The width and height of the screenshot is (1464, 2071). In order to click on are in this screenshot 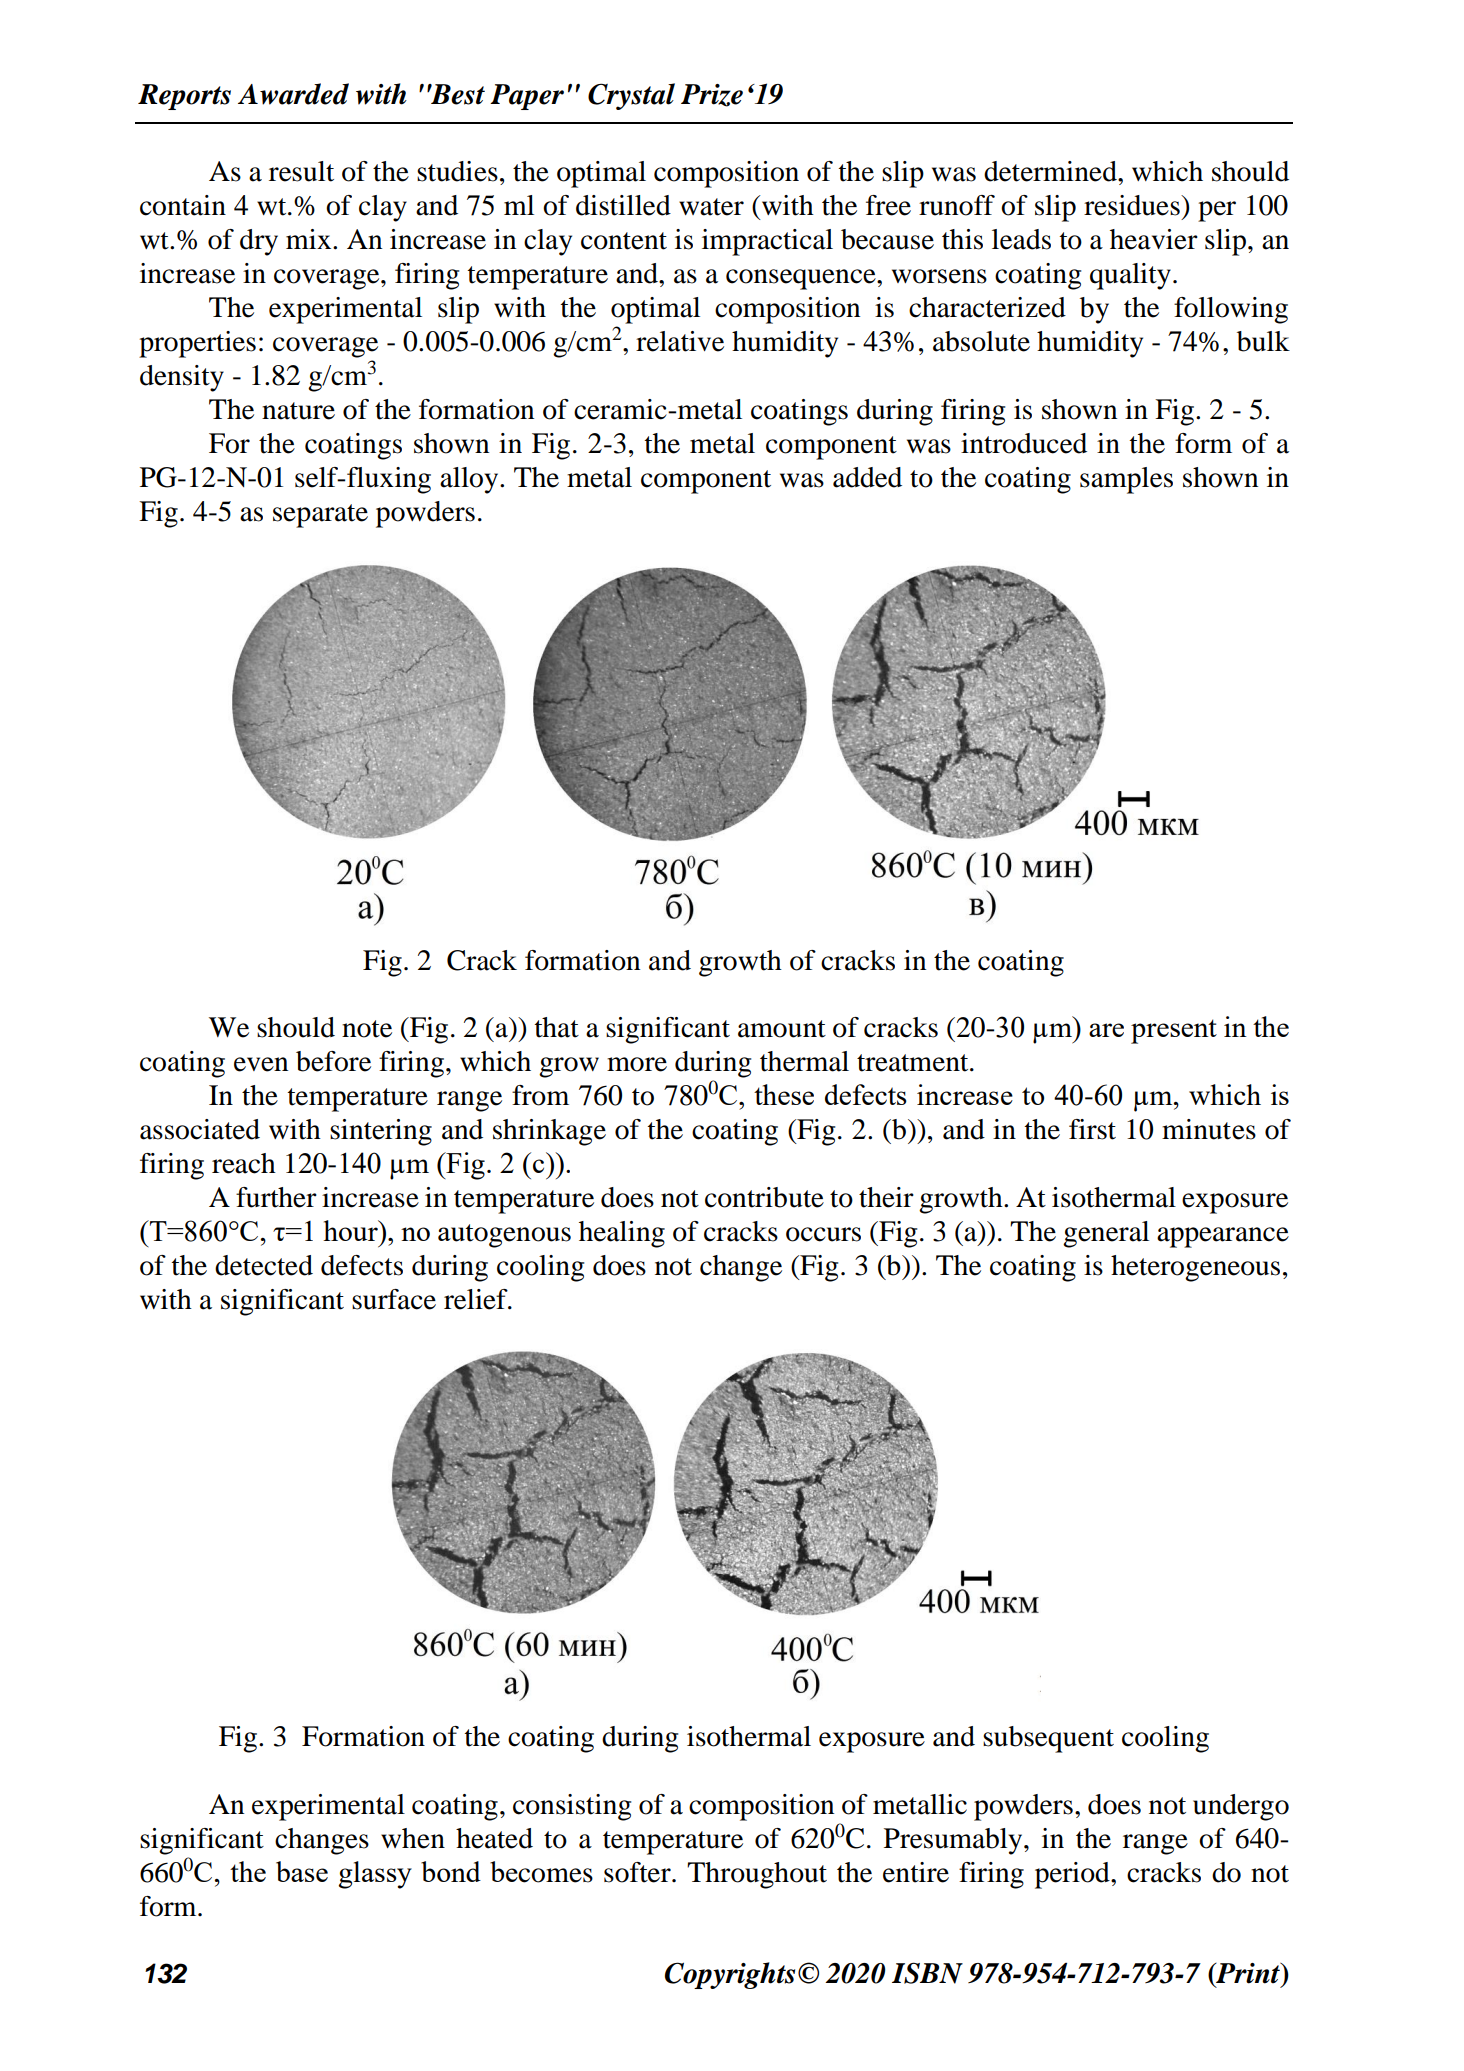, I will do `click(1106, 1030)`.
